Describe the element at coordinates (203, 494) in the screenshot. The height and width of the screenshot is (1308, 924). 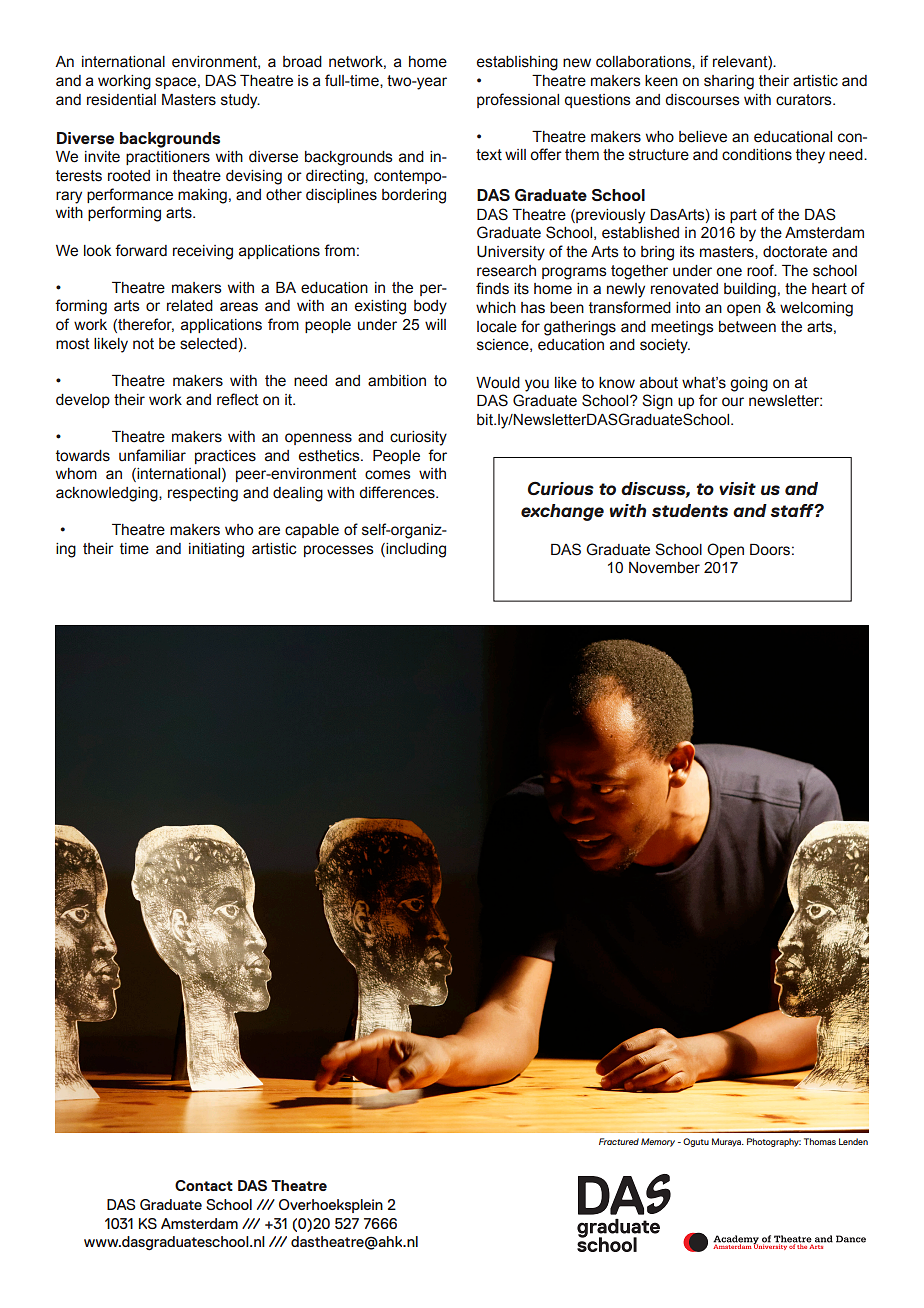
I see `respecting` at that location.
